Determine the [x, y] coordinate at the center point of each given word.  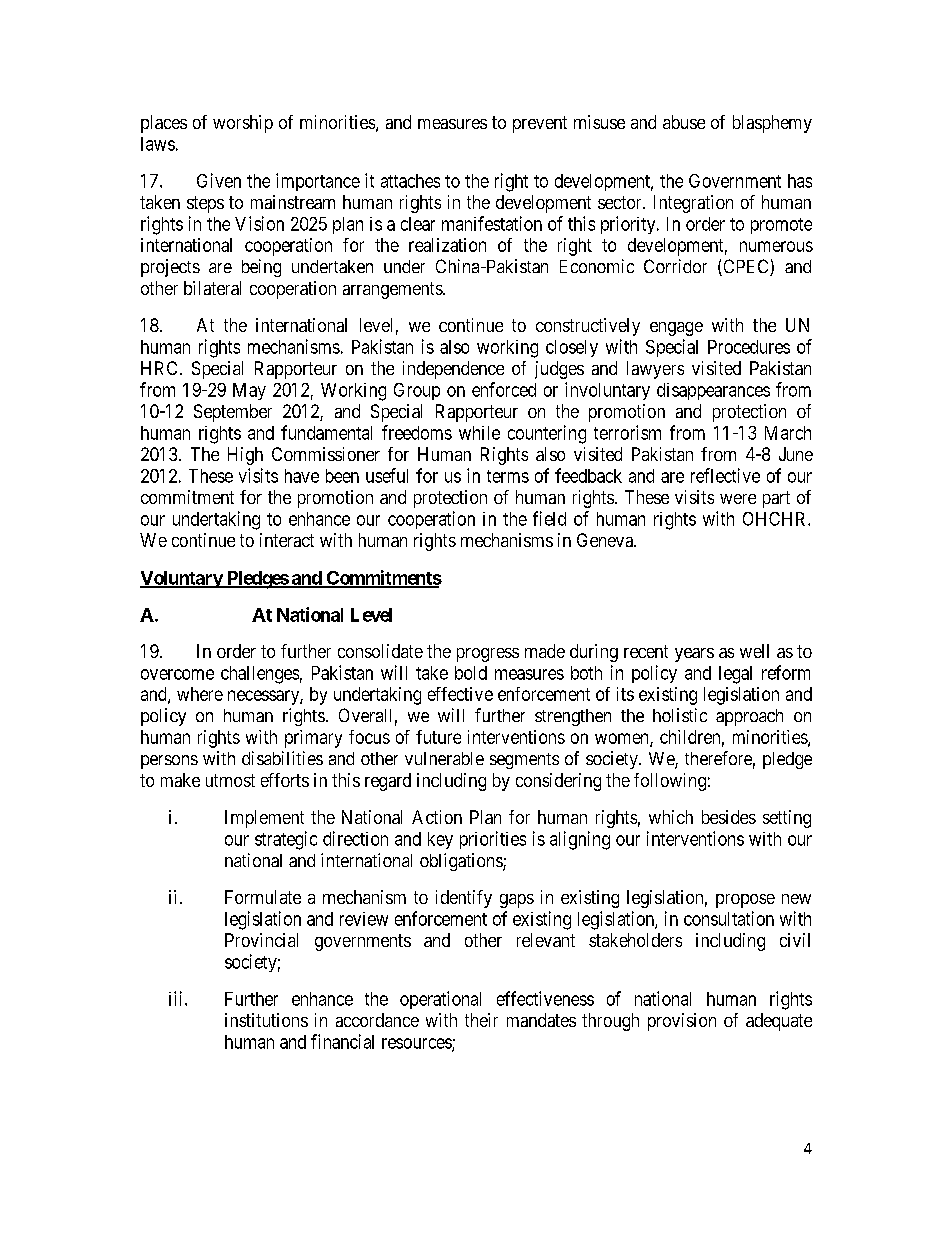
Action [437, 817]
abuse [684, 122]
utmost [230, 780]
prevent [540, 124]
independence [453, 370]
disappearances [713, 391]
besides [729, 817]
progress [488, 655]
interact [287, 540]
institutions [266, 1020]
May [249, 391]
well [754, 651]
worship [243, 124]
